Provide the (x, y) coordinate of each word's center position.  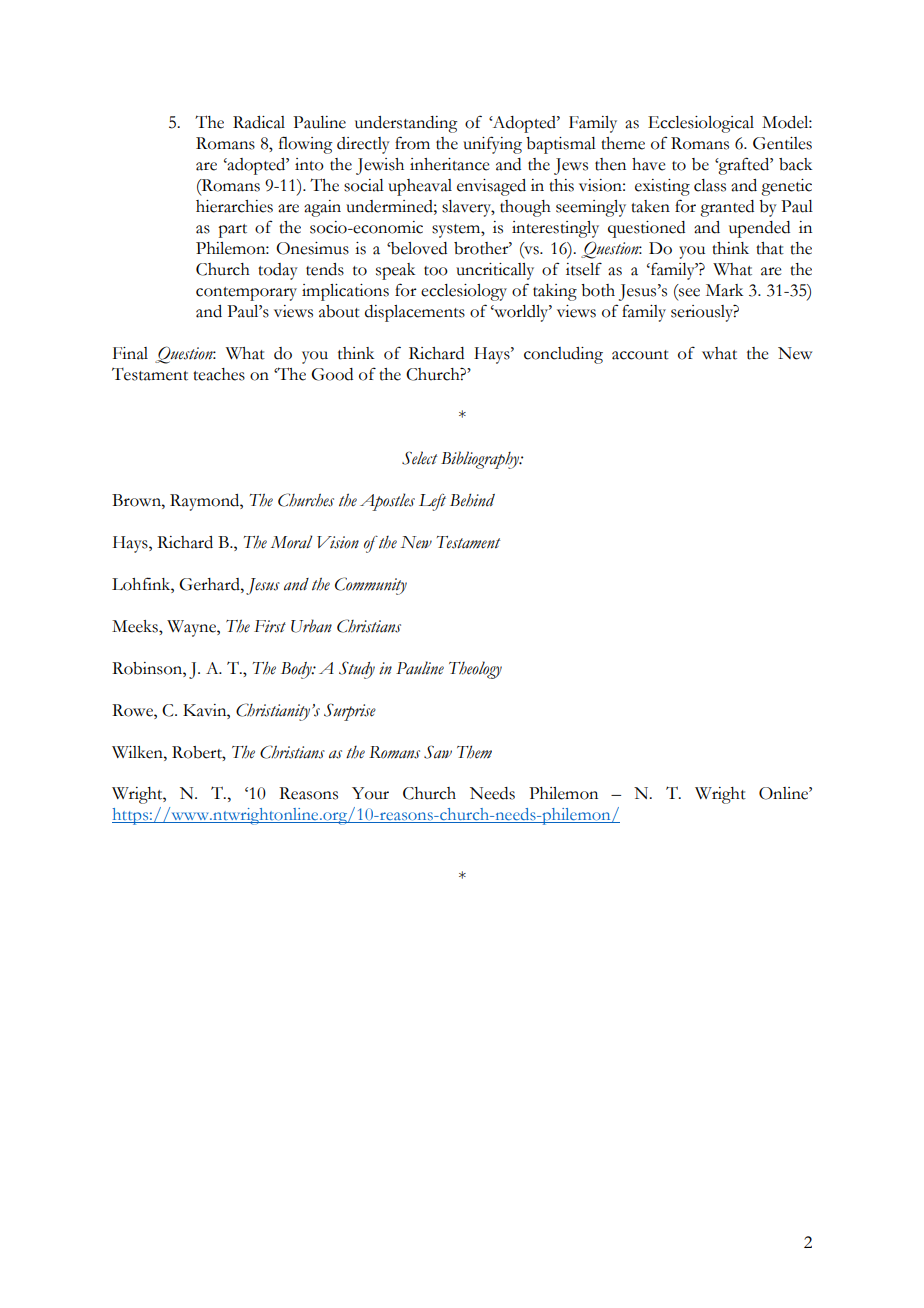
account (640, 355)
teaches (219, 374)
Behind (472, 500)
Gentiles (782, 143)
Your (370, 793)
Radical (259, 122)
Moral (292, 542)
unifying (492, 145)
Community (371, 586)
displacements (415, 313)
